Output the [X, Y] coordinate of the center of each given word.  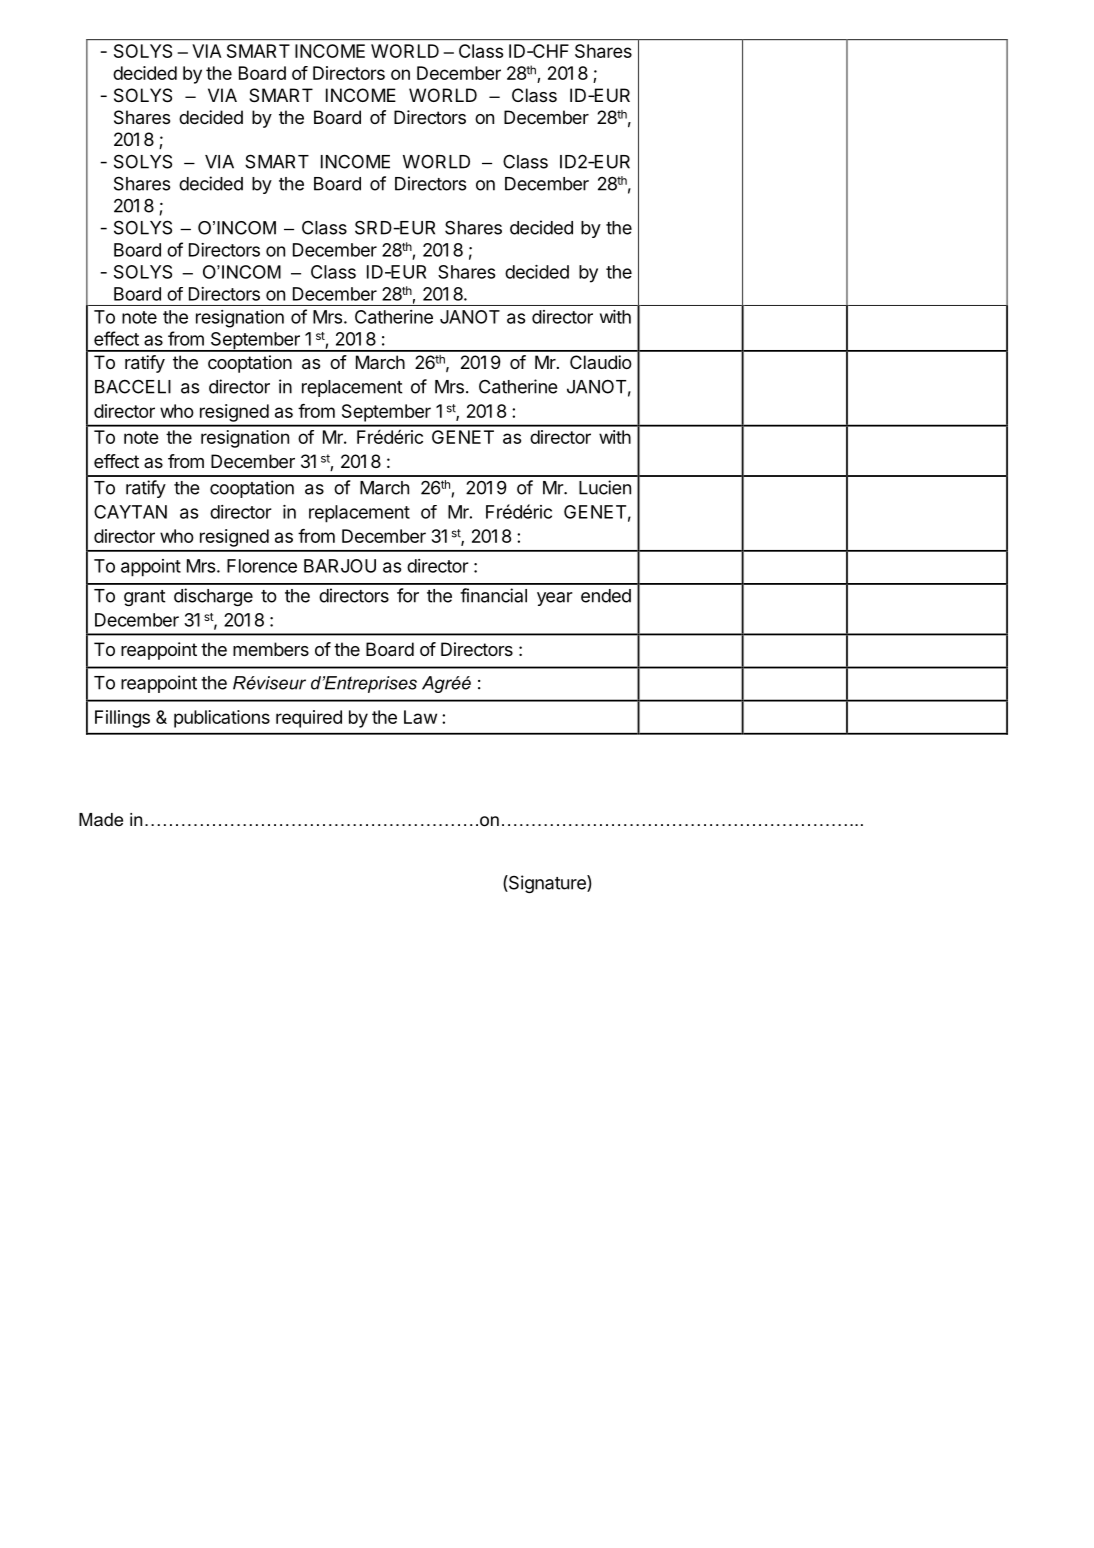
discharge [213, 597]
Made [101, 820]
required [309, 719]
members [271, 649]
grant [145, 598]
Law [420, 717]
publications [222, 719]
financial [493, 595]
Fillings [122, 719]
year [555, 599]
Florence [262, 566]
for [408, 595]
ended [606, 596]
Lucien [605, 487]
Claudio [601, 362]
